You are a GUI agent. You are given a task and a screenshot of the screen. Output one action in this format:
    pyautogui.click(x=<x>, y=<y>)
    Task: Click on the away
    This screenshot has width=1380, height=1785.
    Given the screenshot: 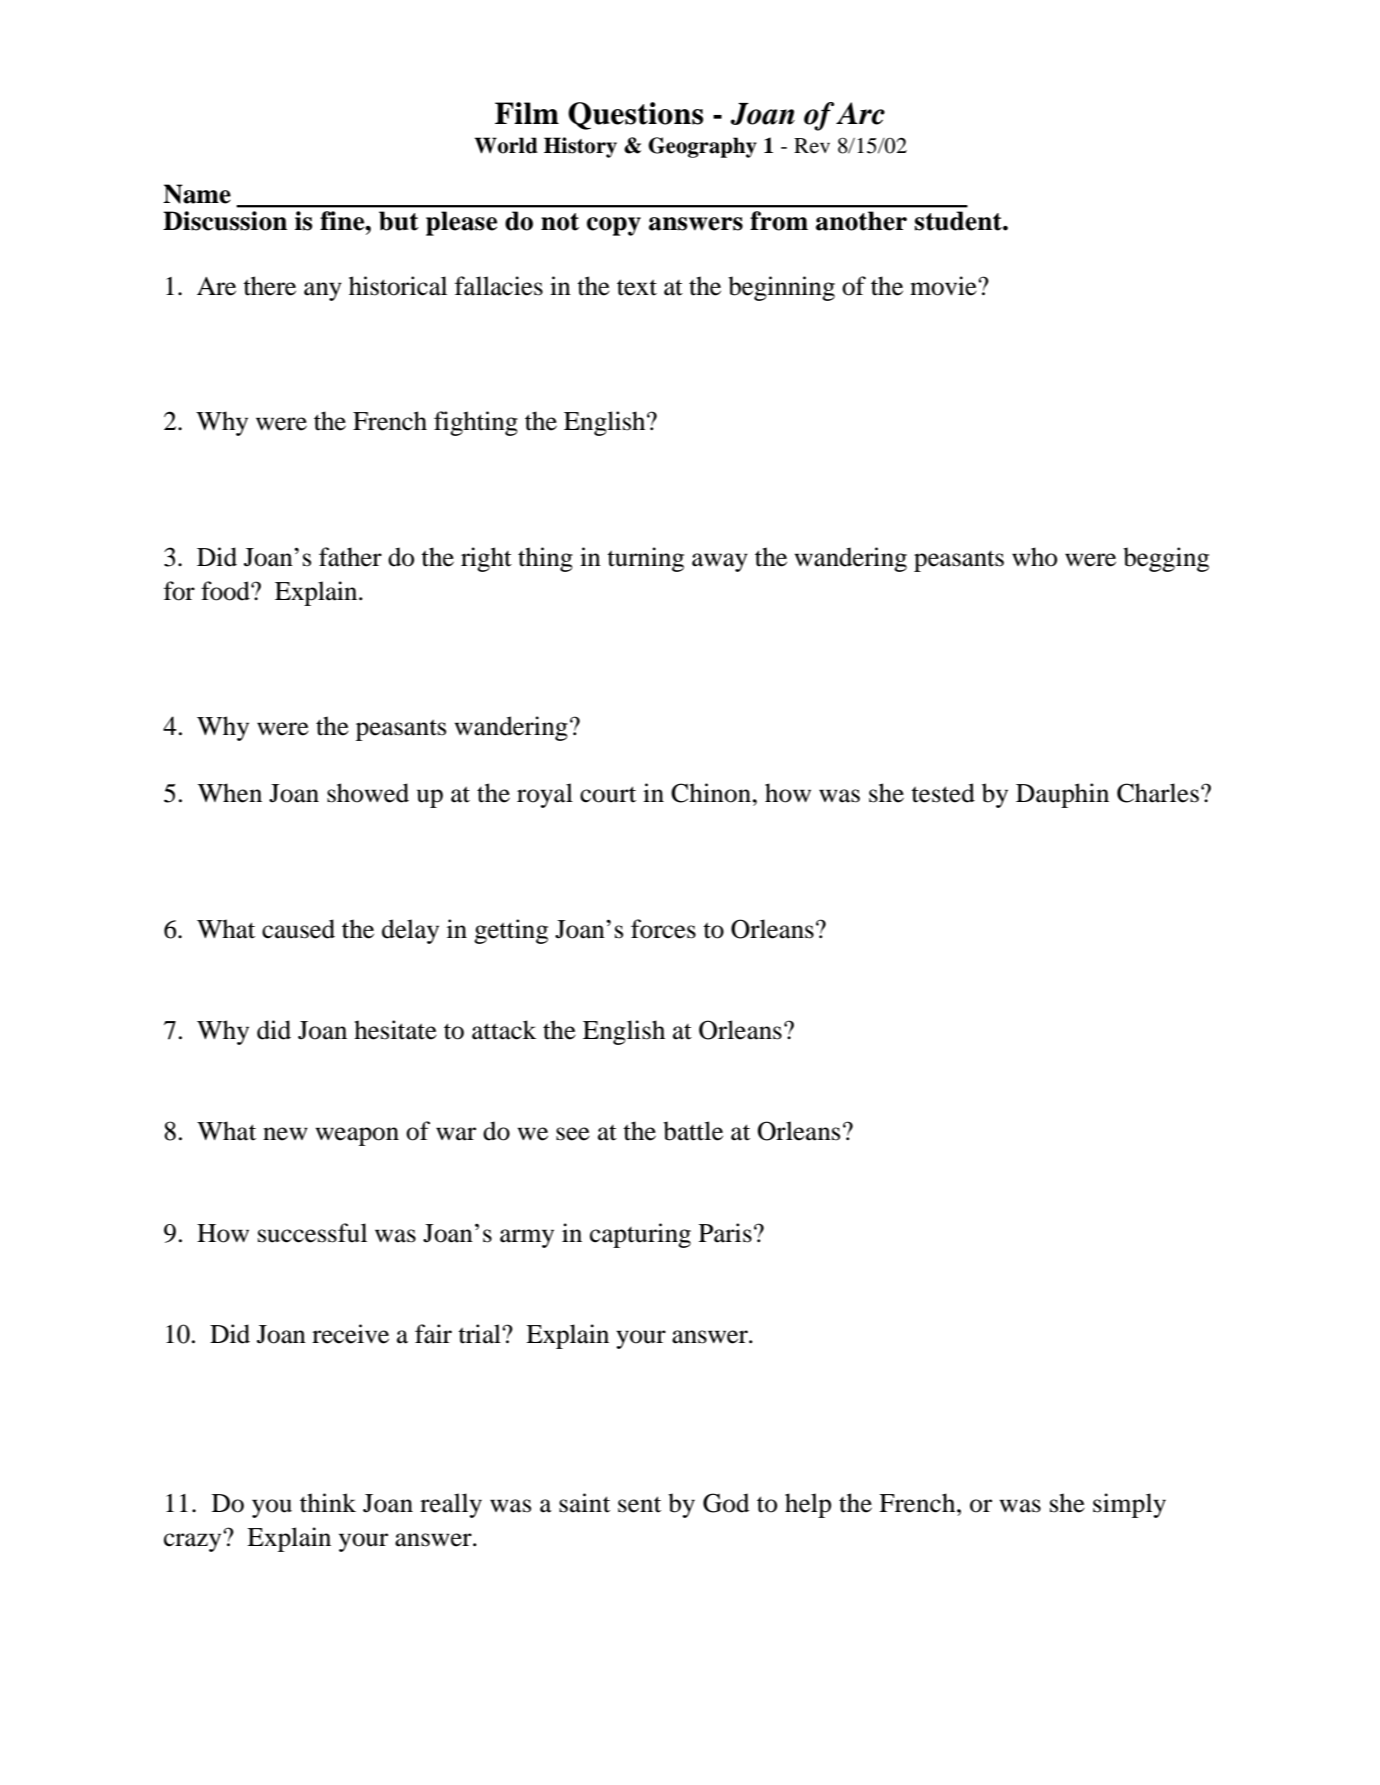 What is the action you would take?
    pyautogui.click(x=720, y=562)
